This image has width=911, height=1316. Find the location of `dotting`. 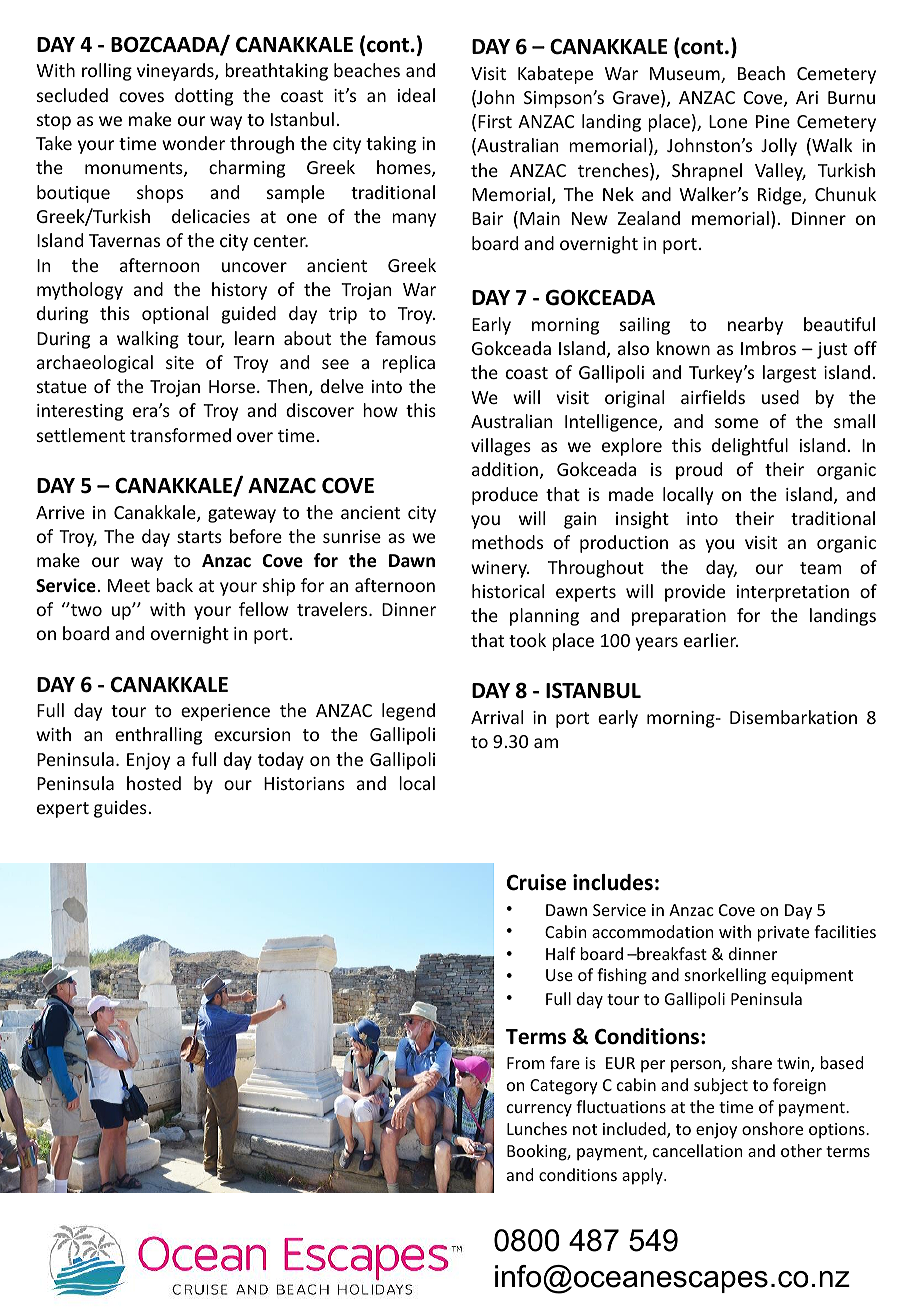

dotting is located at coordinates (204, 97).
